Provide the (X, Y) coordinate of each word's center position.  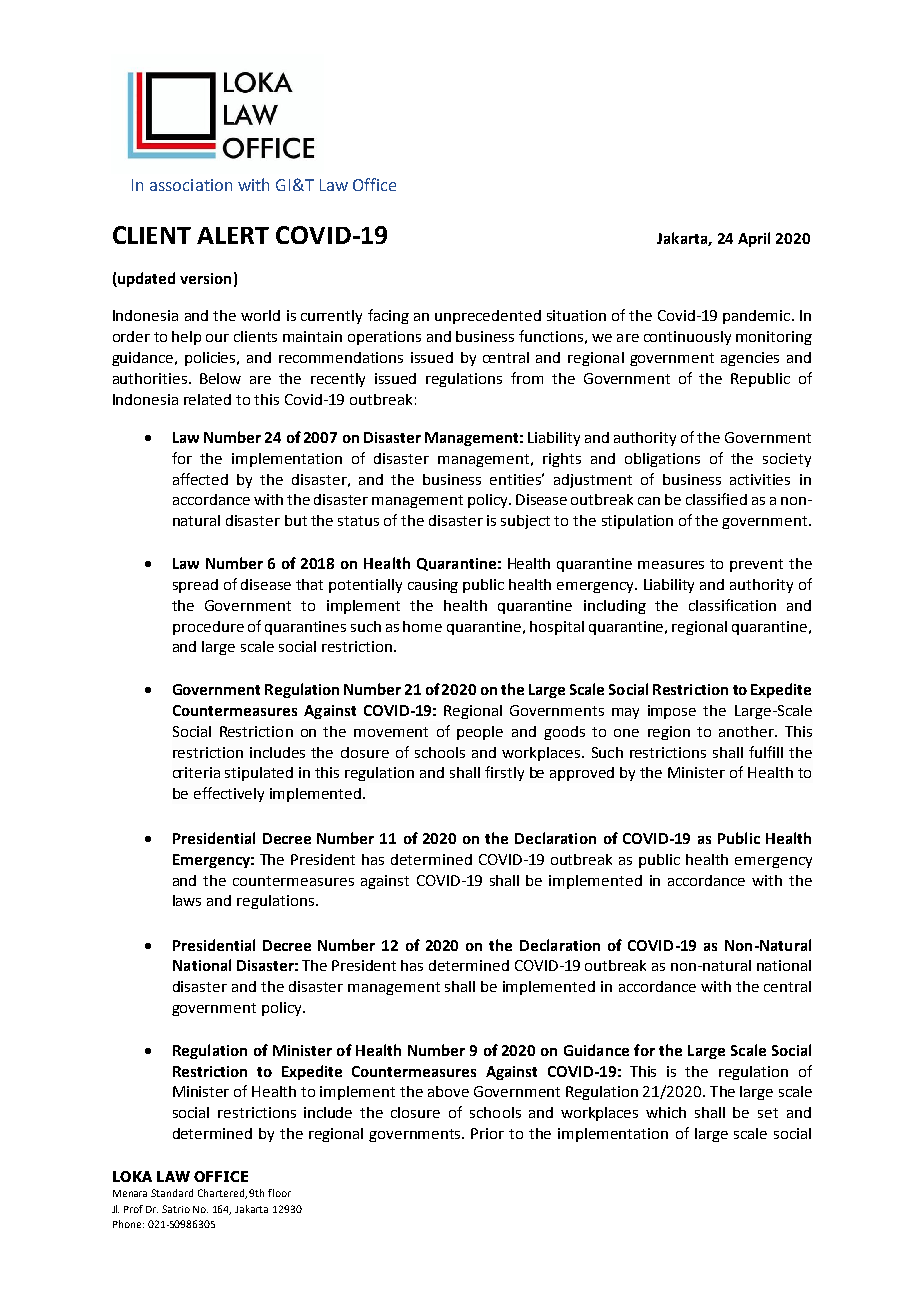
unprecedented (488, 317)
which (666, 1112)
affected (200, 479)
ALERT (233, 235)
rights (562, 460)
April (754, 239)
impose (672, 712)
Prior (487, 1133)
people (480, 733)
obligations (662, 460)
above (448, 1091)
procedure (208, 628)
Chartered (222, 1194)
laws (187, 900)
